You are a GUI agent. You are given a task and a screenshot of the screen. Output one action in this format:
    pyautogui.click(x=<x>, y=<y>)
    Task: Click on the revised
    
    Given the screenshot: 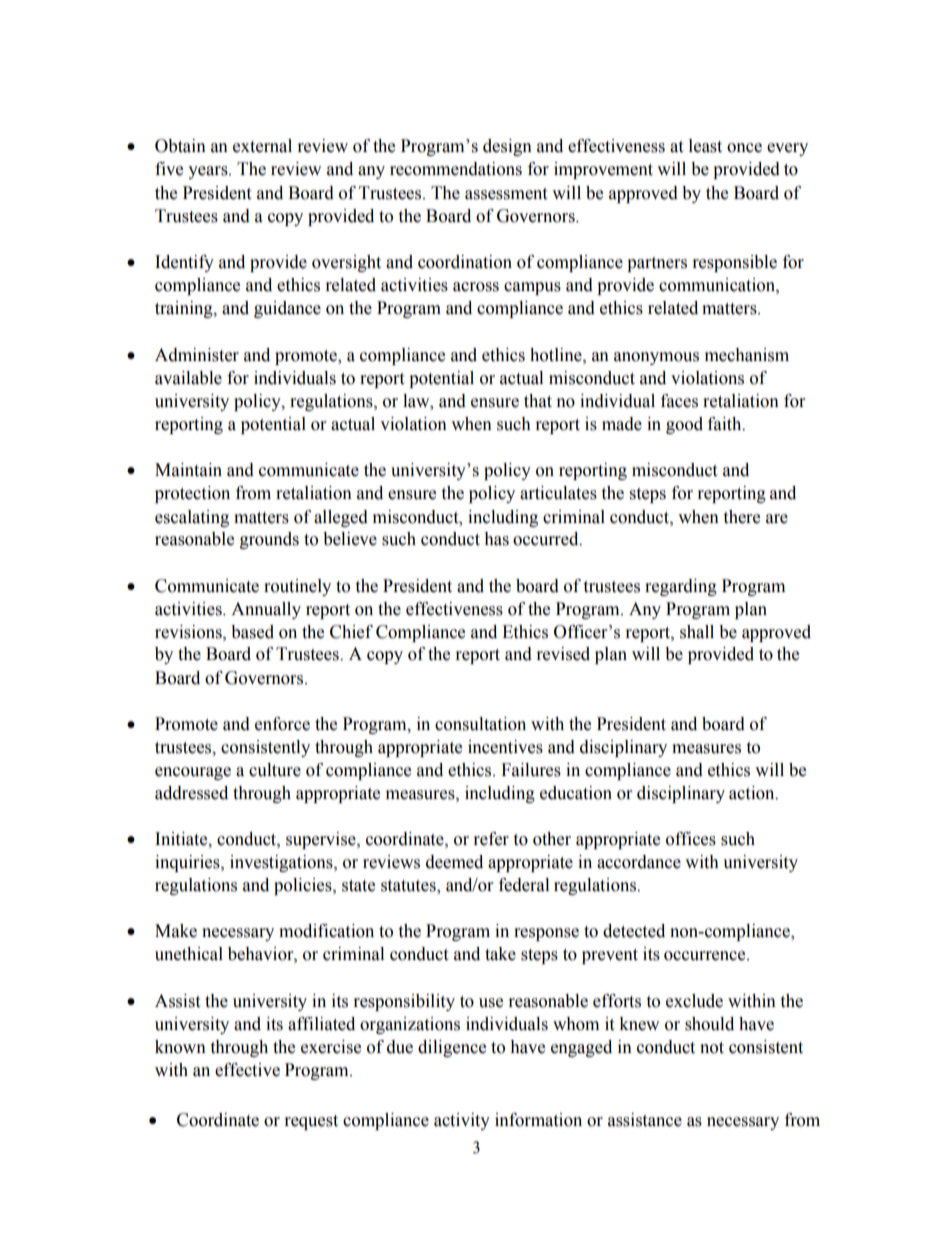 What is the action you would take?
    pyautogui.click(x=563, y=654)
